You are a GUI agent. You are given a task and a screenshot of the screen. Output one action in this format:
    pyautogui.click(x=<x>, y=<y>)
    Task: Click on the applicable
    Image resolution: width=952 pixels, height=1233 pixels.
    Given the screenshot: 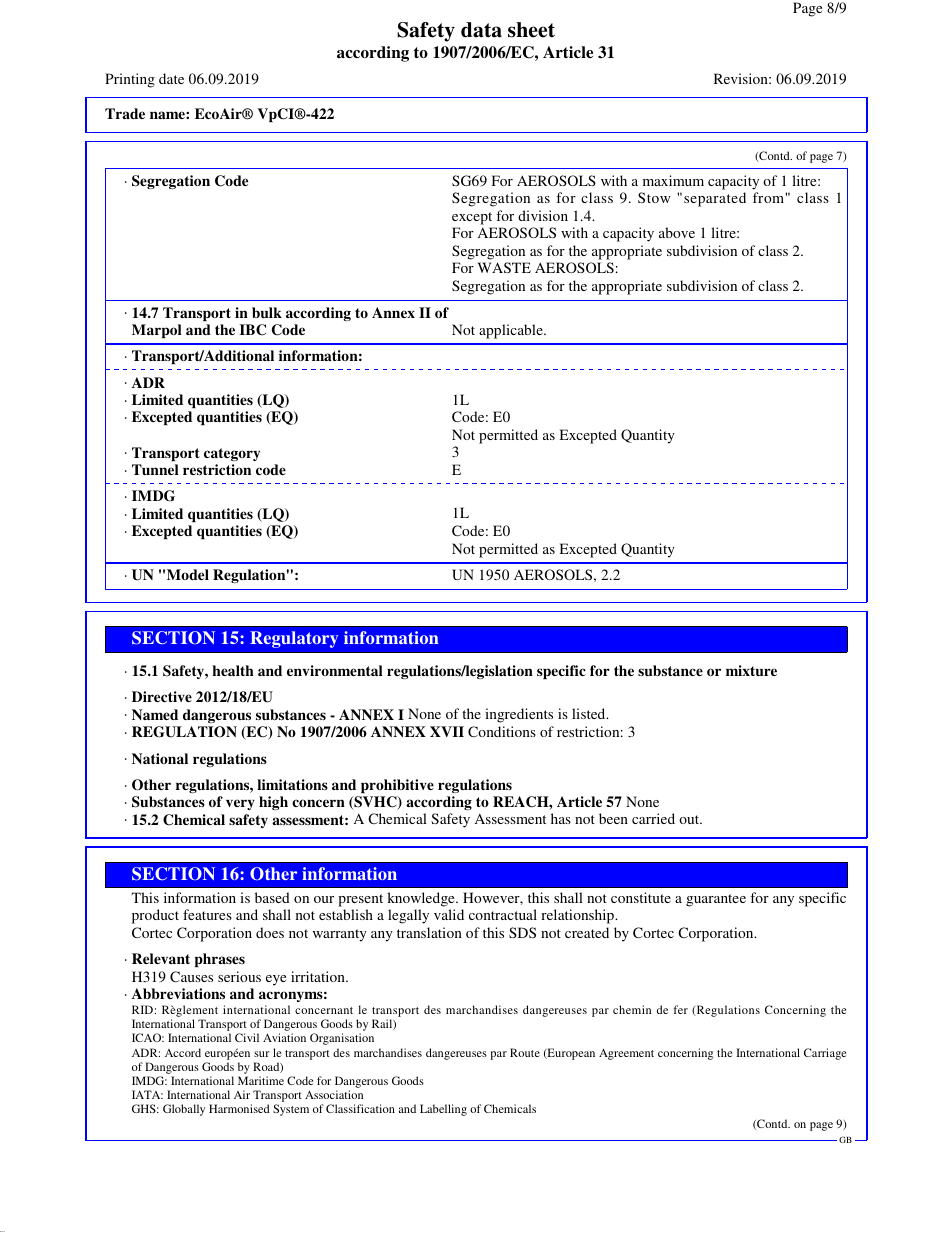 What is the action you would take?
    pyautogui.click(x=512, y=331)
